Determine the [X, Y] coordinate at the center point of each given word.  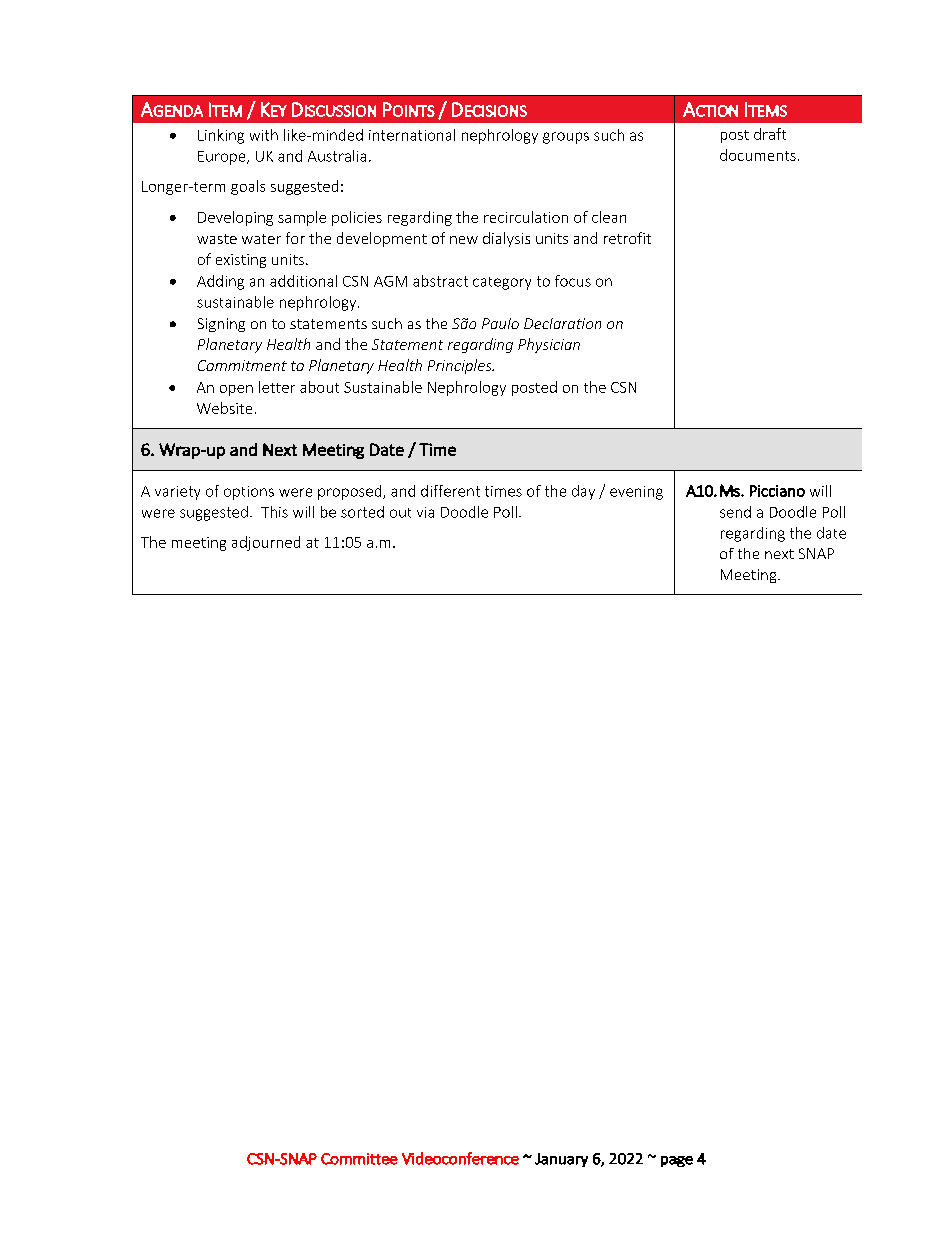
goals [248, 187]
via [425, 512]
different [450, 491]
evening [636, 493]
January [561, 1160]
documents [758, 155]
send [735, 512]
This [274, 512]
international [412, 135]
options [249, 493]
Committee [359, 1159]
